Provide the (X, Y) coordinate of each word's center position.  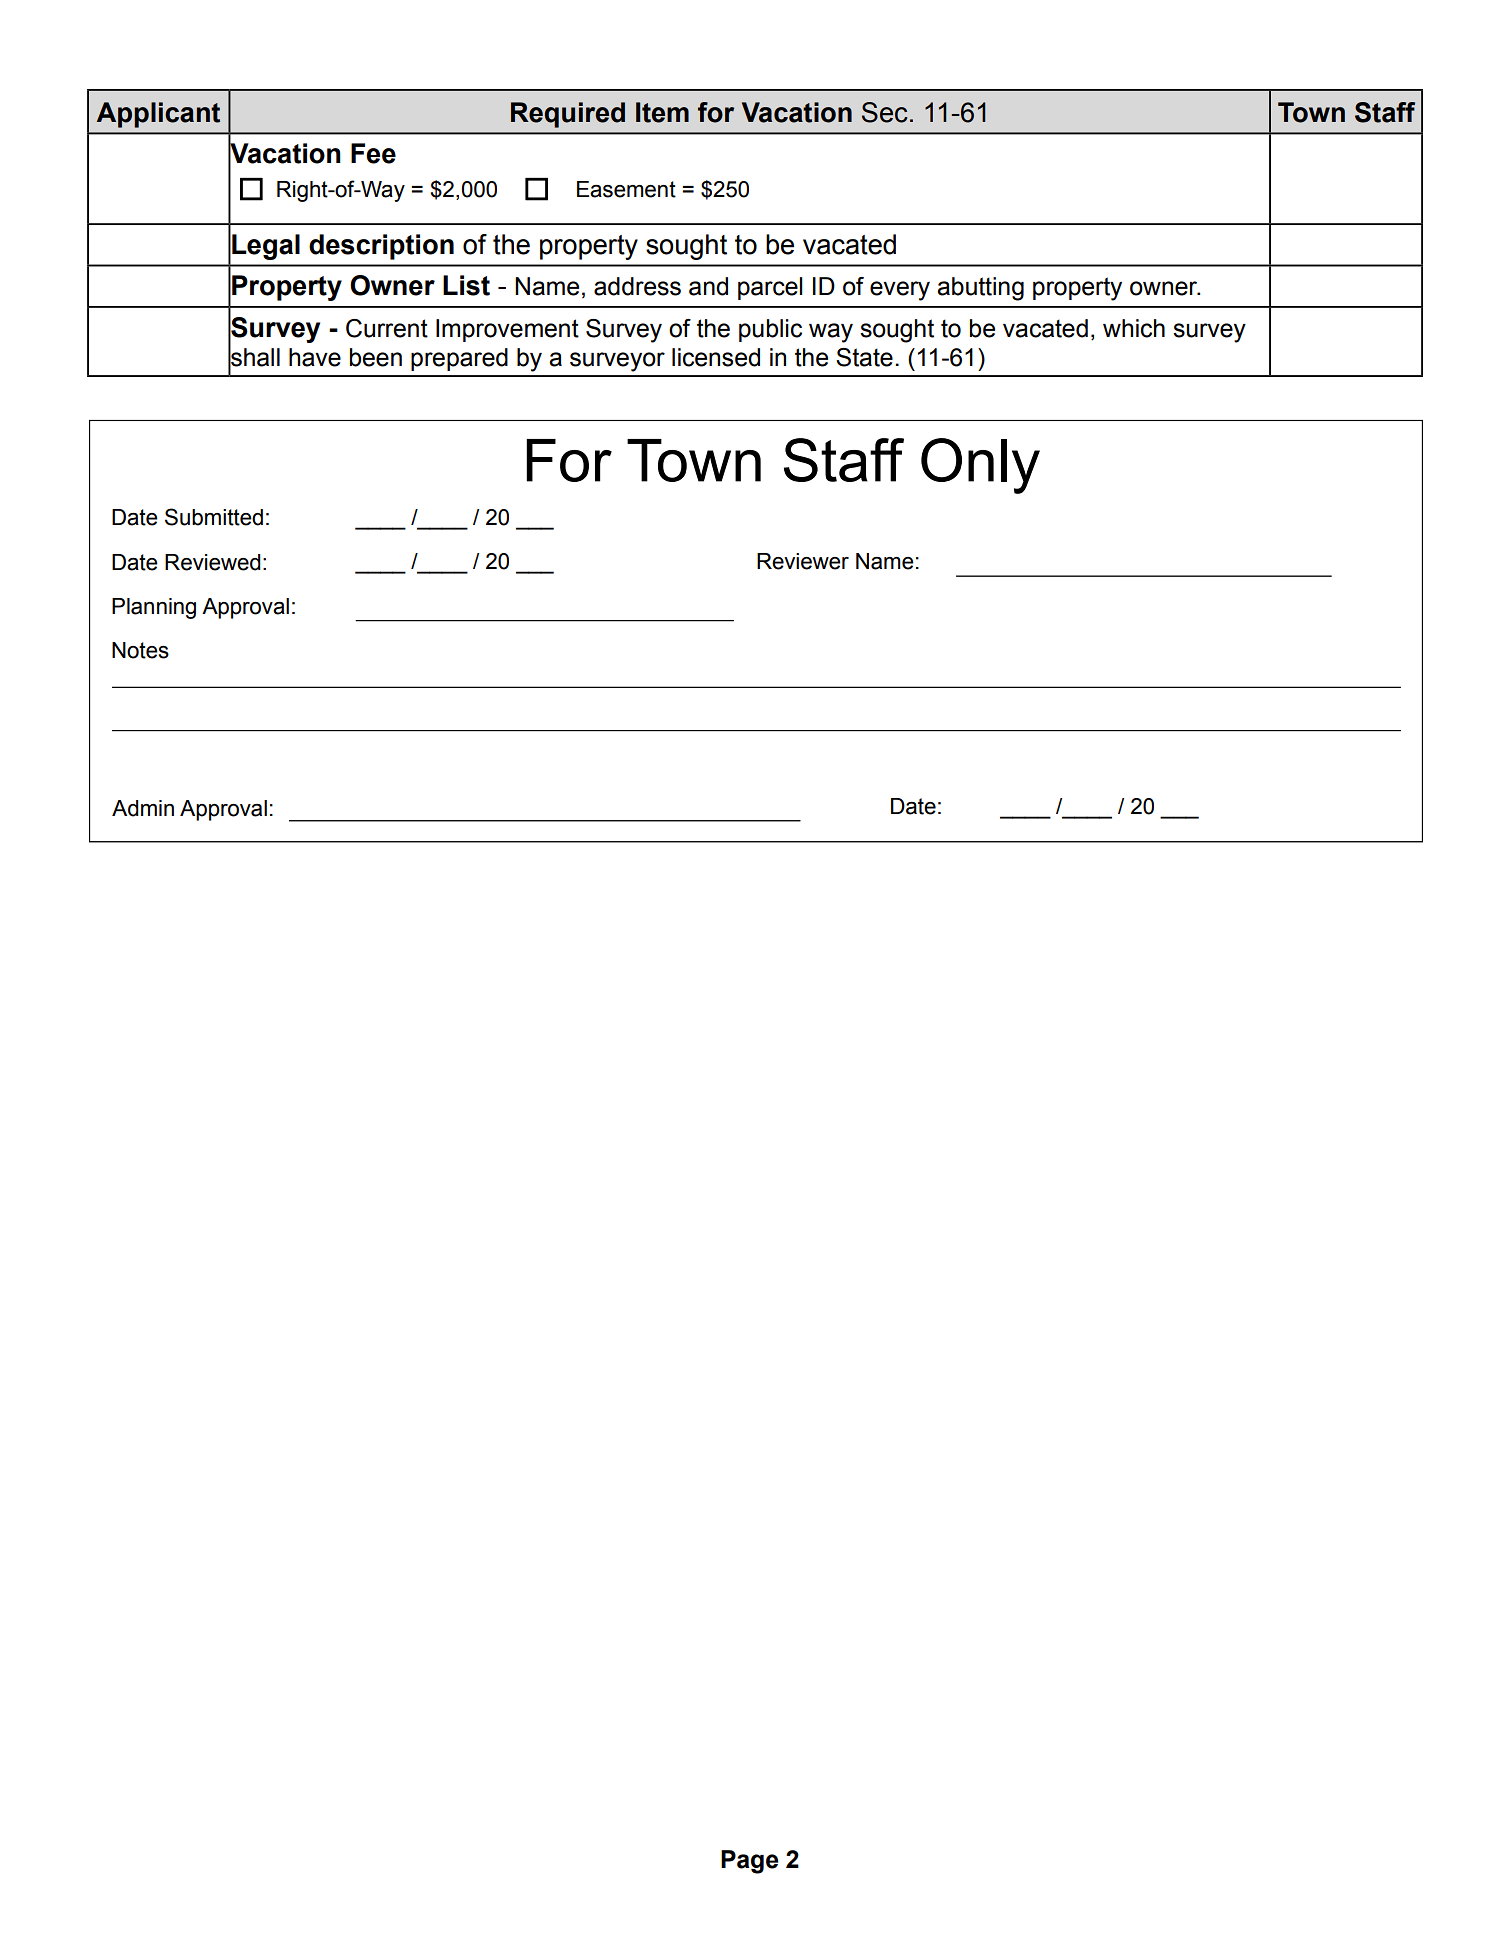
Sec (885, 112)
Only (980, 466)
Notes (140, 650)
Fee (373, 153)
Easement (626, 189)
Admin (143, 808)
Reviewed (213, 562)
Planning (154, 608)
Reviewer (803, 561)
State (864, 357)
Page (749, 1862)
